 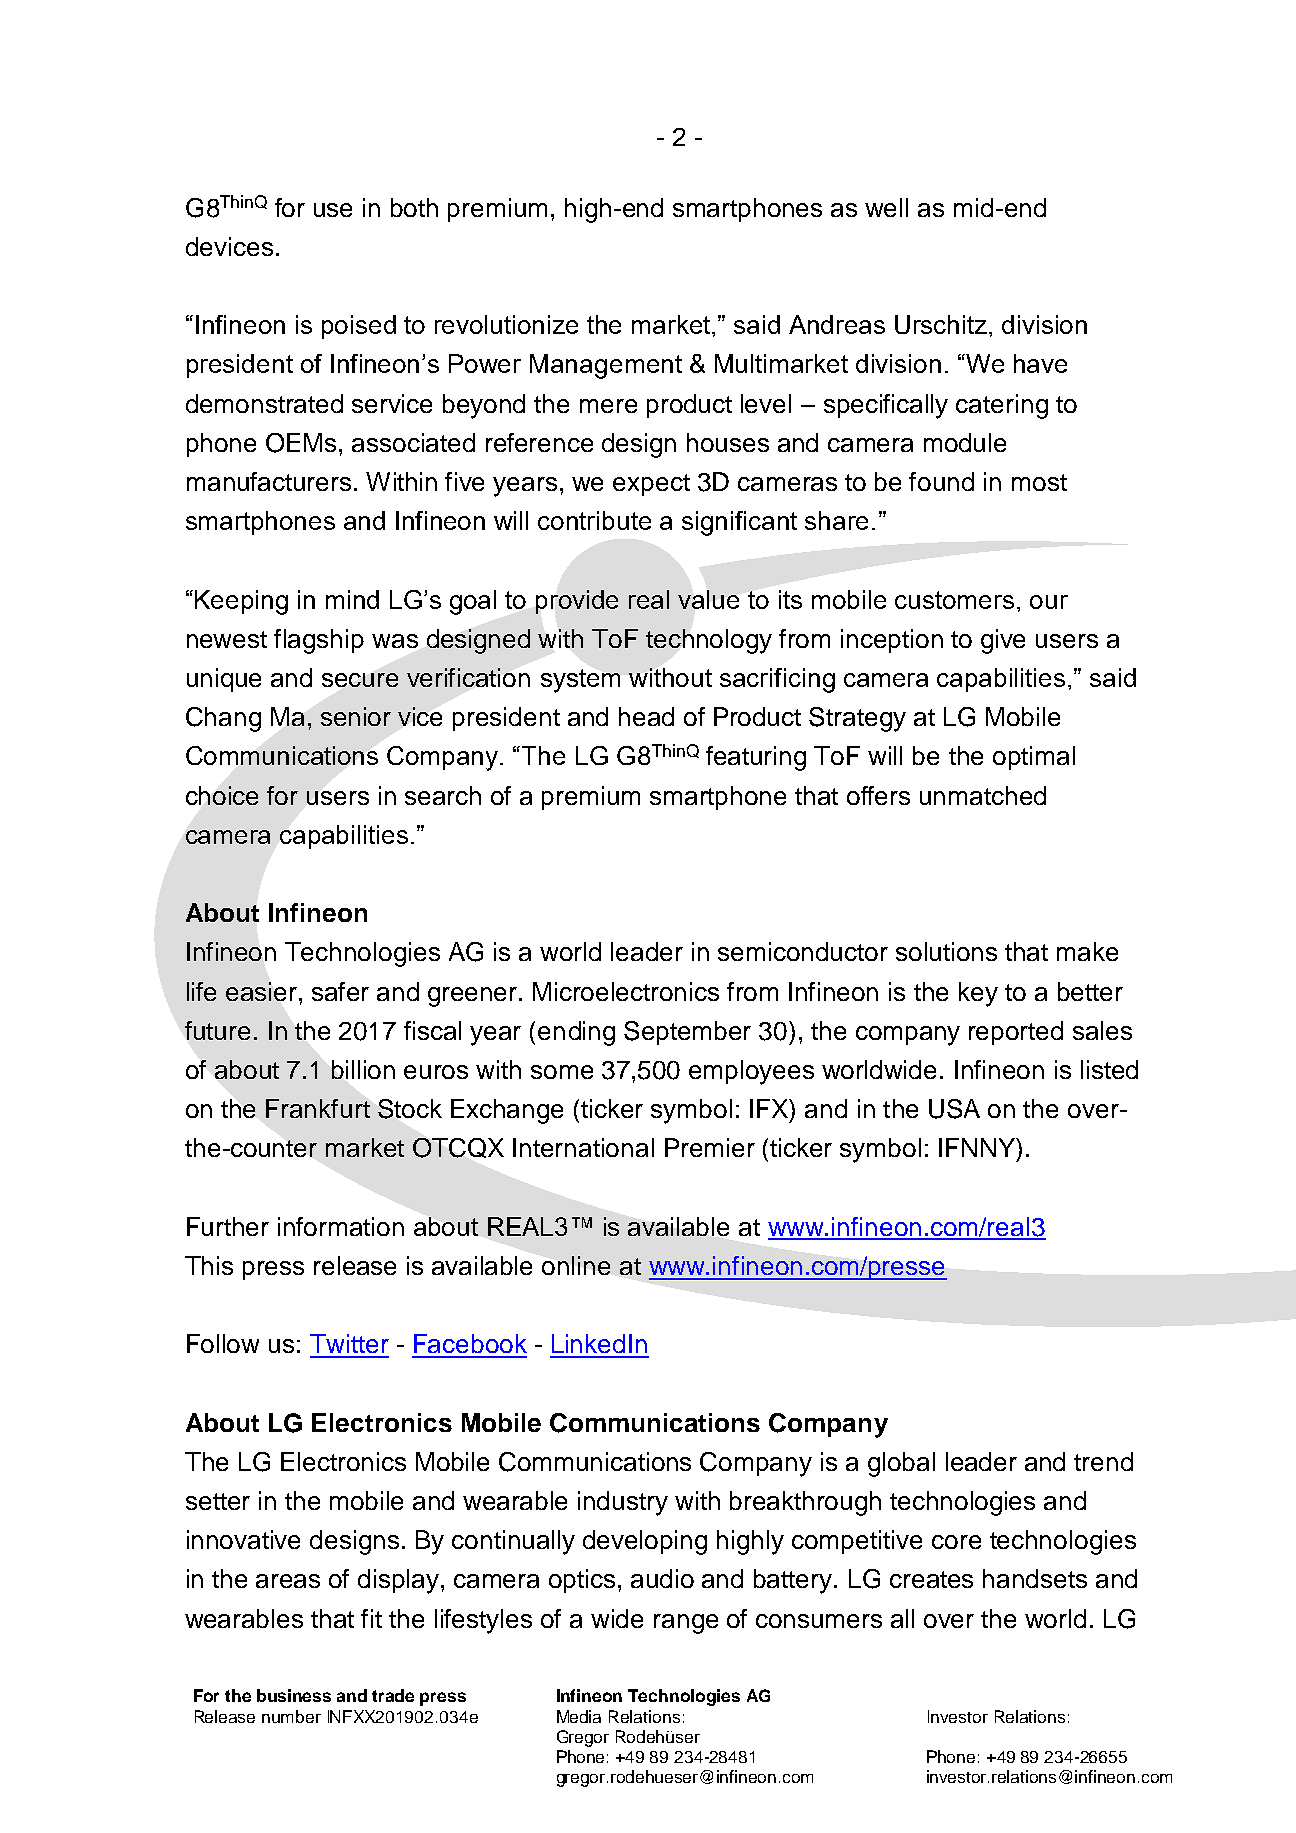 What do you see at coordinates (1103, 1461) in the image?
I see `trend` at bounding box center [1103, 1461].
